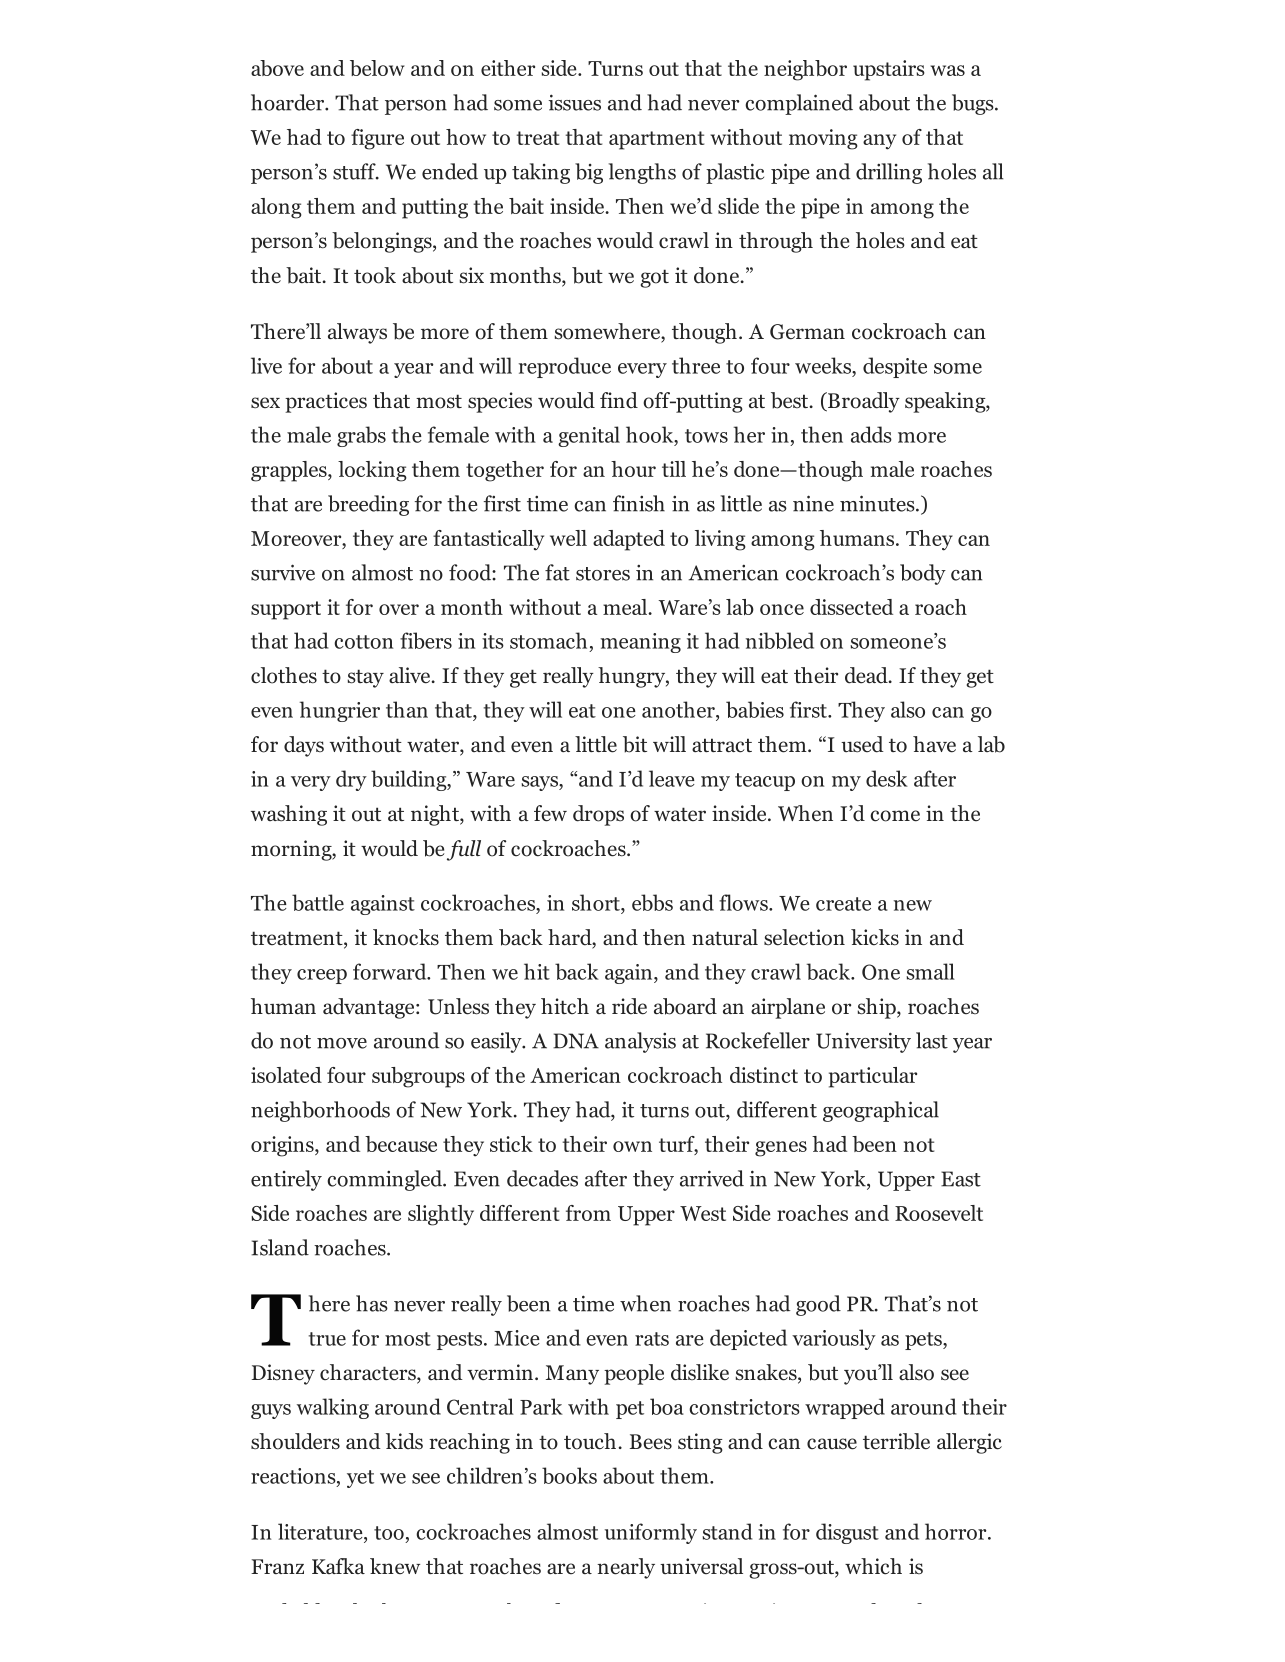 This image has width=1285, height=1662. I want to click on come, so click(895, 816).
